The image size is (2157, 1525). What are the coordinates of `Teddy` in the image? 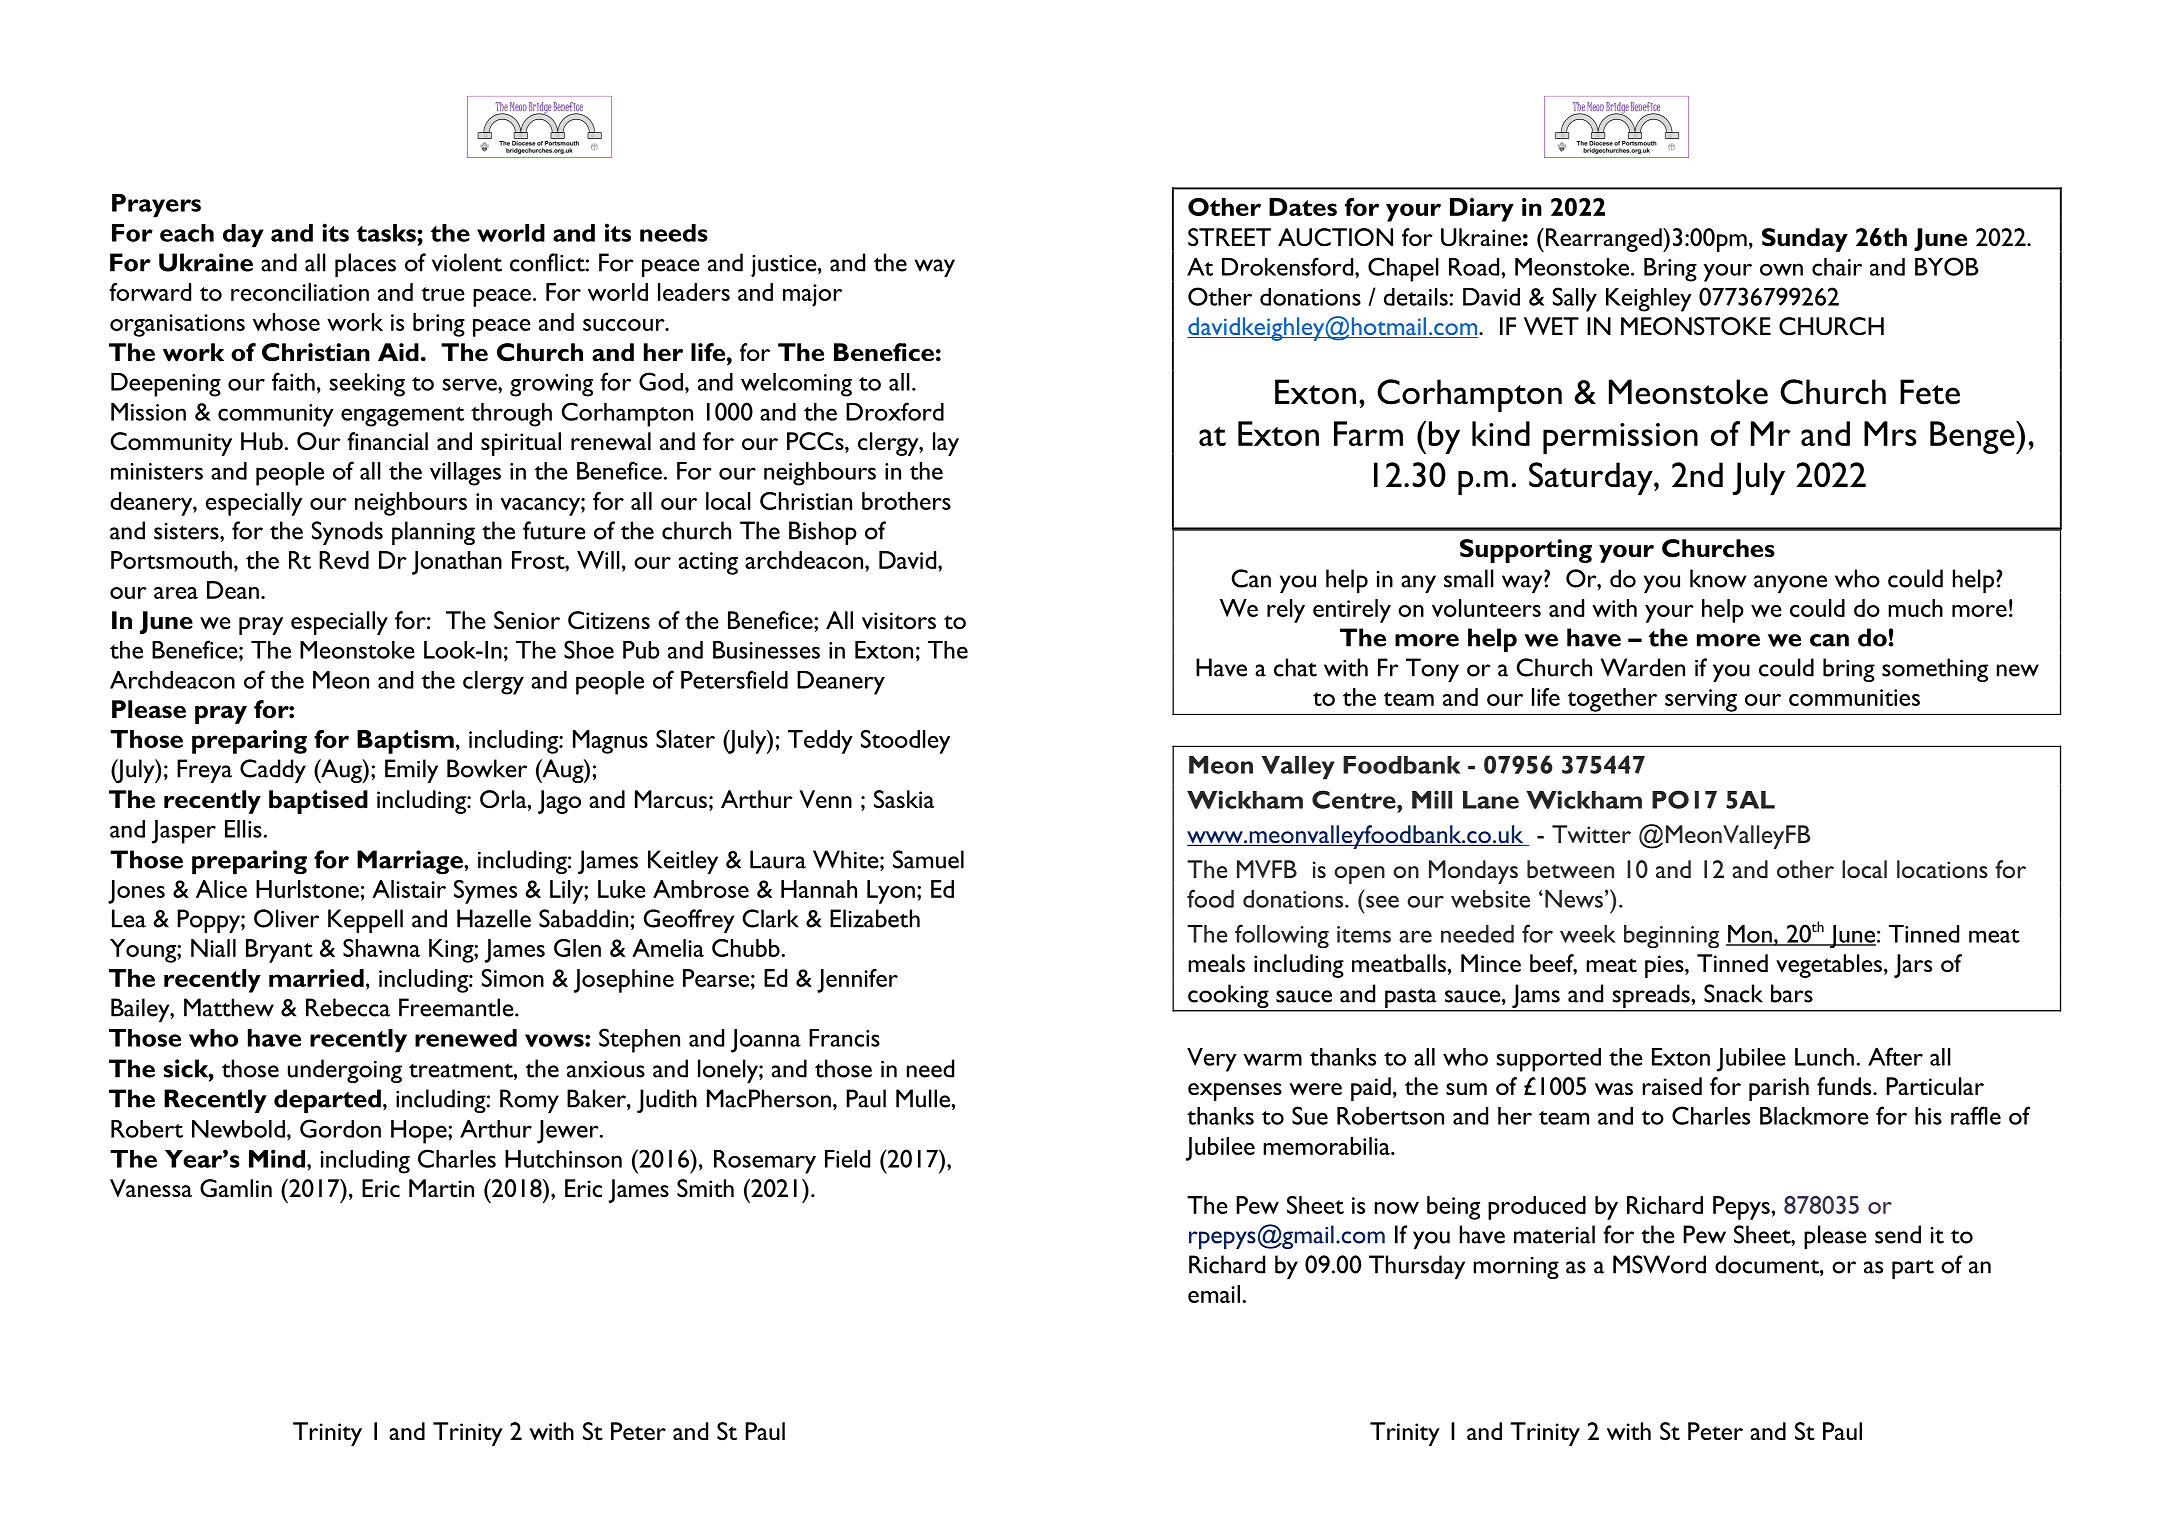 It's located at (820, 742).
